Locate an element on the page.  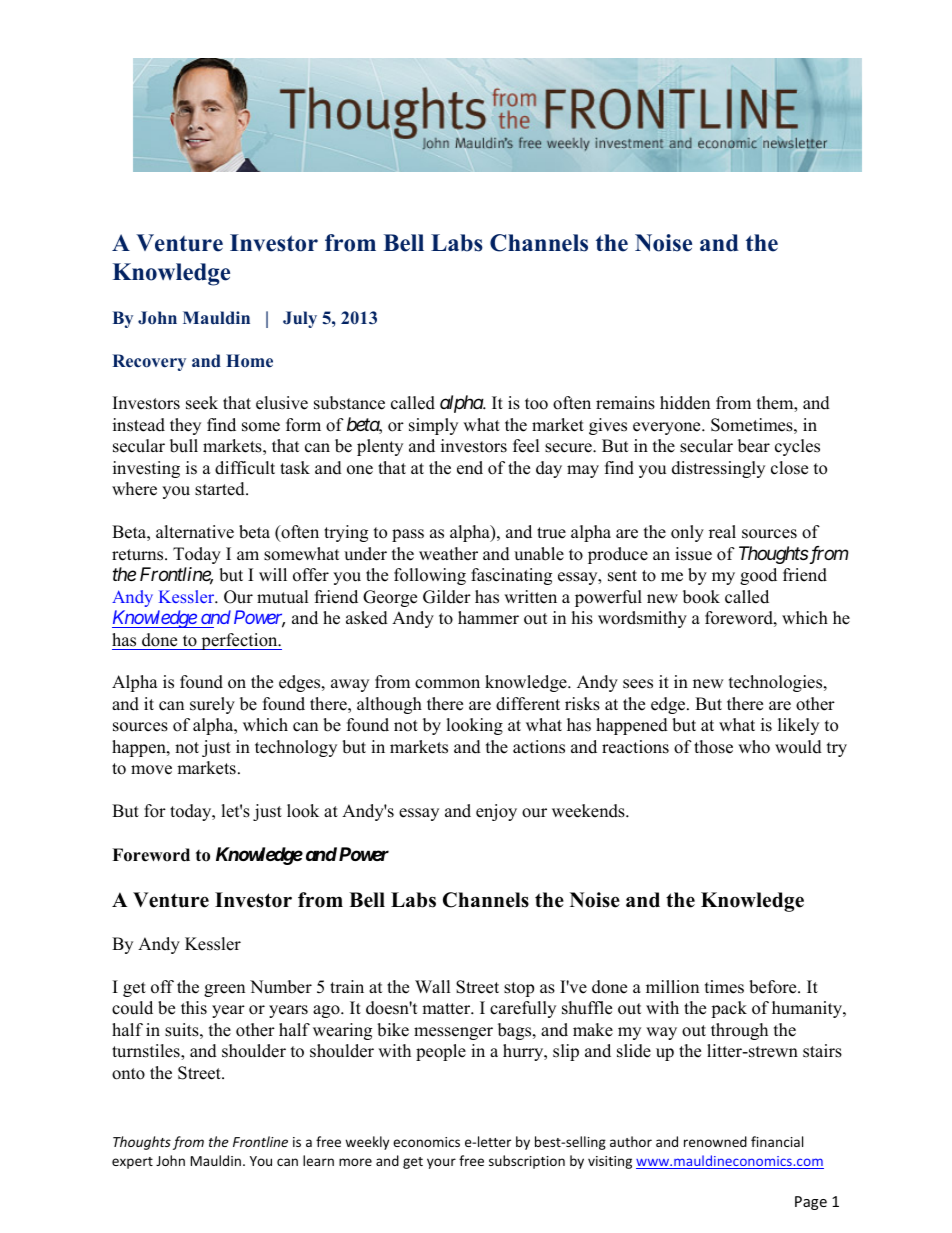
enjoy is located at coordinates (496, 812).
